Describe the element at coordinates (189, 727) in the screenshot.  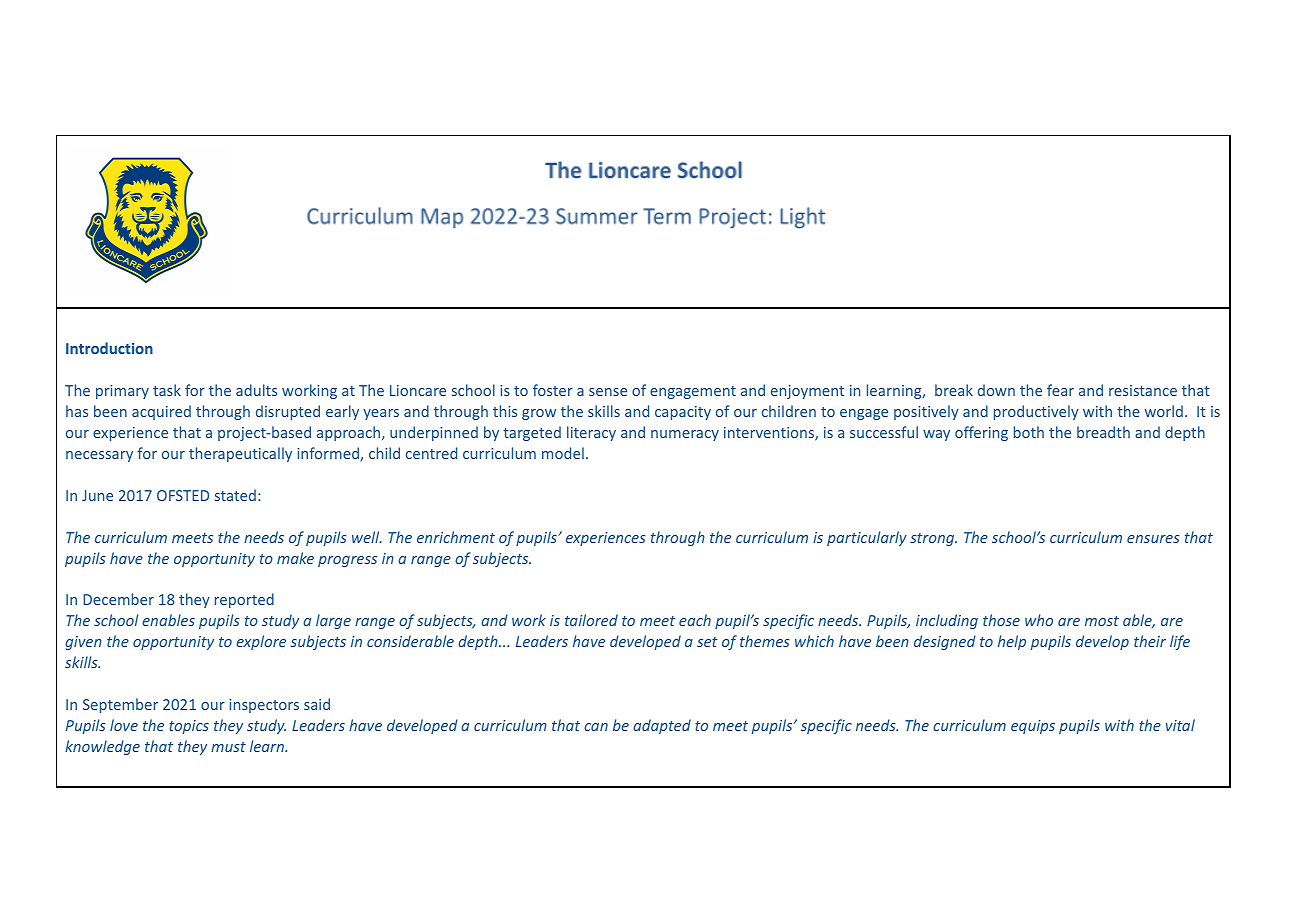
I see `topics` at that location.
